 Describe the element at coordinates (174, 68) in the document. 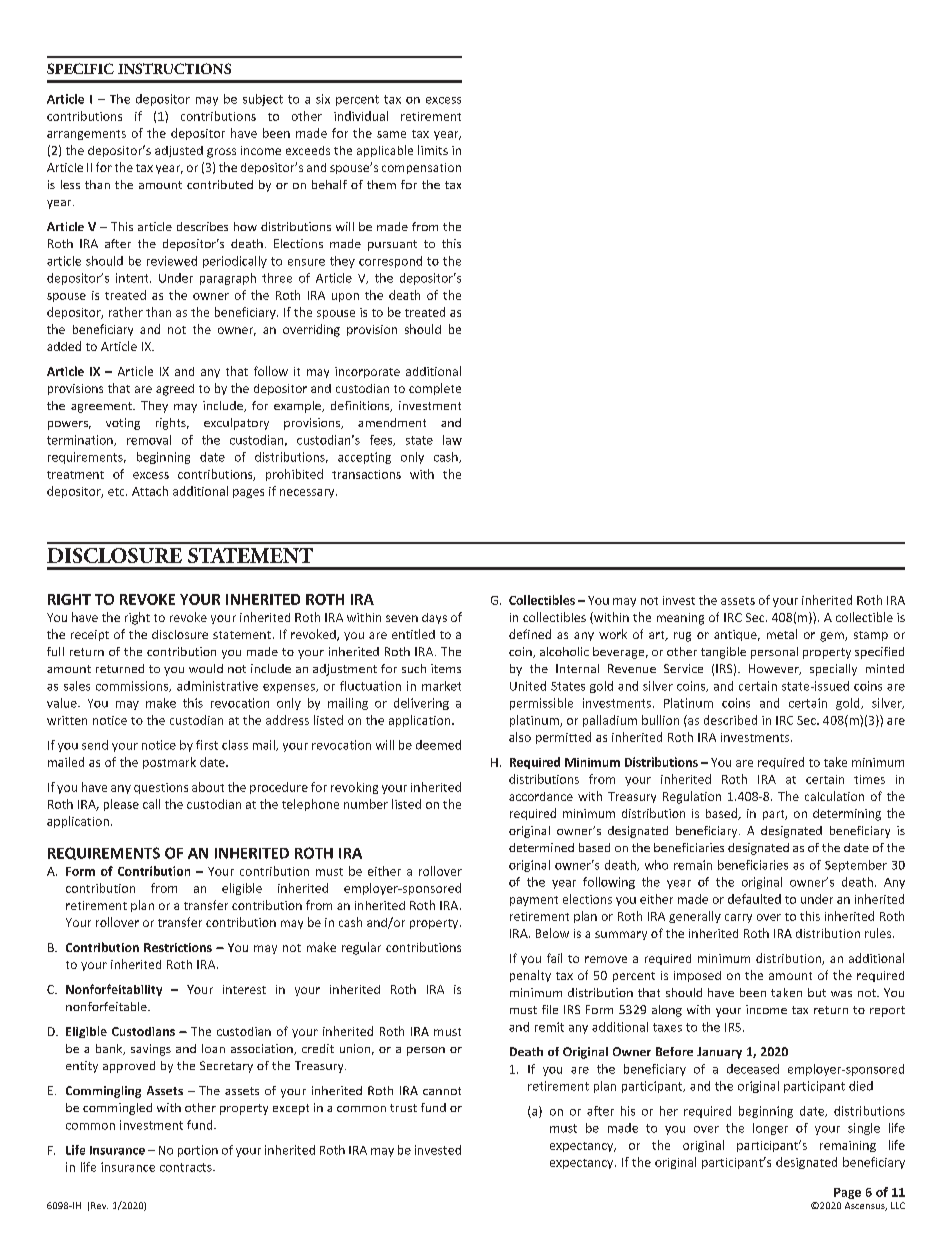

I see `INSTRUCTIONS` at that location.
